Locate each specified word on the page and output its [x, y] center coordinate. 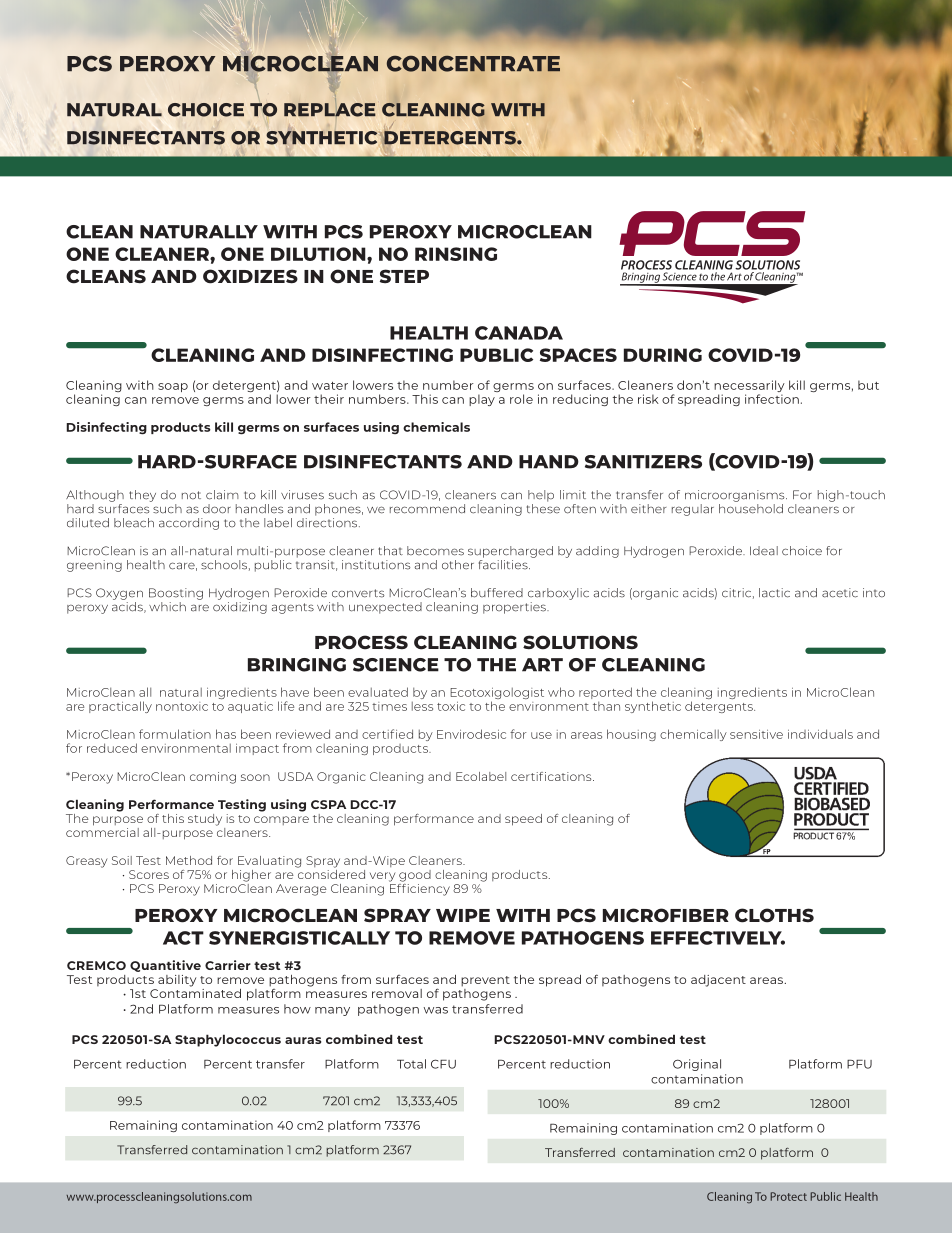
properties [515, 608]
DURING [663, 355]
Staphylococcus [228, 1040]
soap [173, 387]
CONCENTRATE [473, 64]
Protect [788, 1196]
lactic [774, 593]
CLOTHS [774, 915]
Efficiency [419, 888]
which [167, 607]
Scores [149, 874]
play [482, 400]
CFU [443, 1064]
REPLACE [330, 108]
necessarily [749, 387]
